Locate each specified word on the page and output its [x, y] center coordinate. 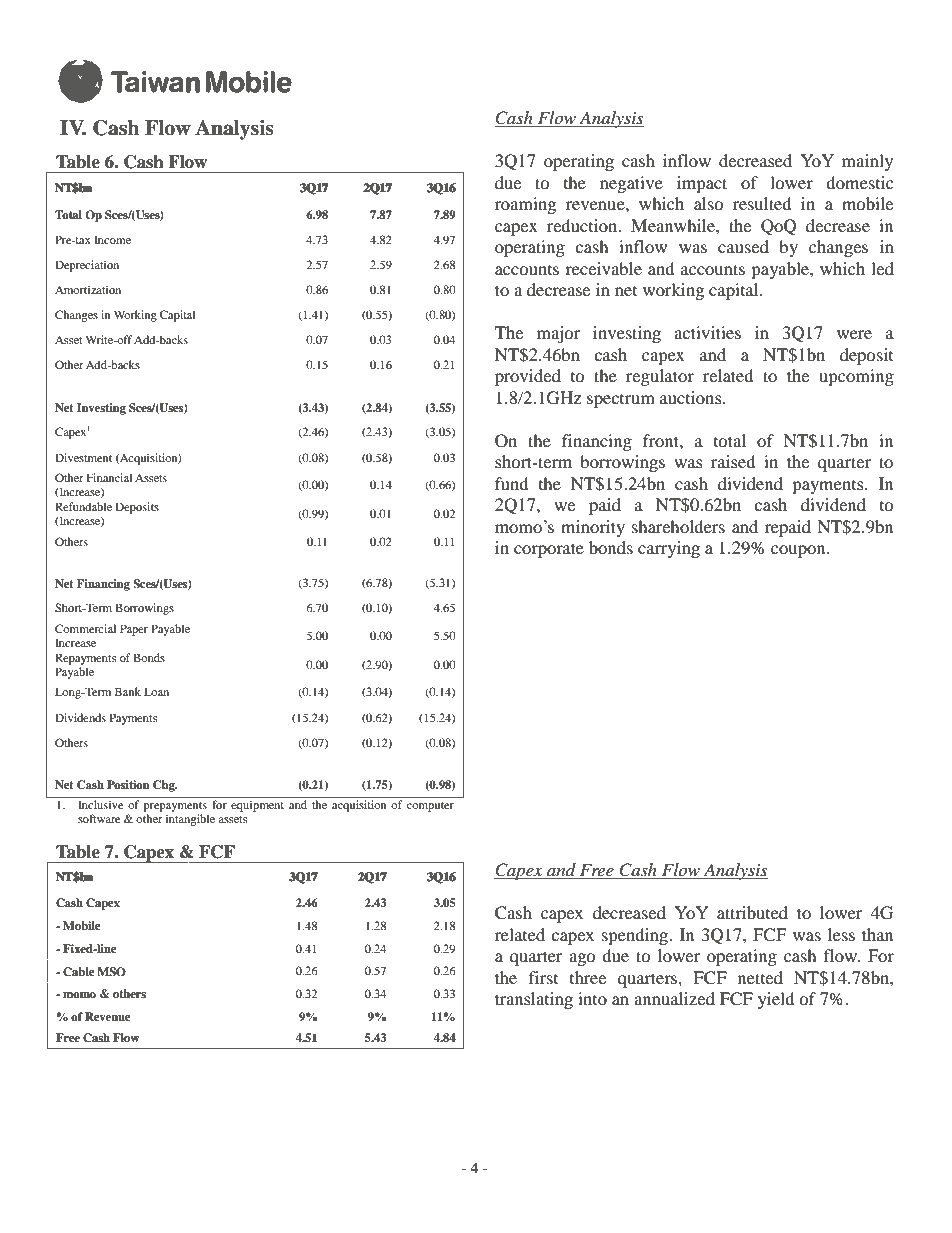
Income [112, 239]
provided [528, 377]
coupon [799, 551]
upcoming [856, 377]
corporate [549, 550]
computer [430, 807]
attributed [752, 912]
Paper [134, 630]
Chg [165, 786]
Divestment [83, 457]
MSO [111, 972]
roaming [525, 205]
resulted [762, 203]
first [543, 977]
